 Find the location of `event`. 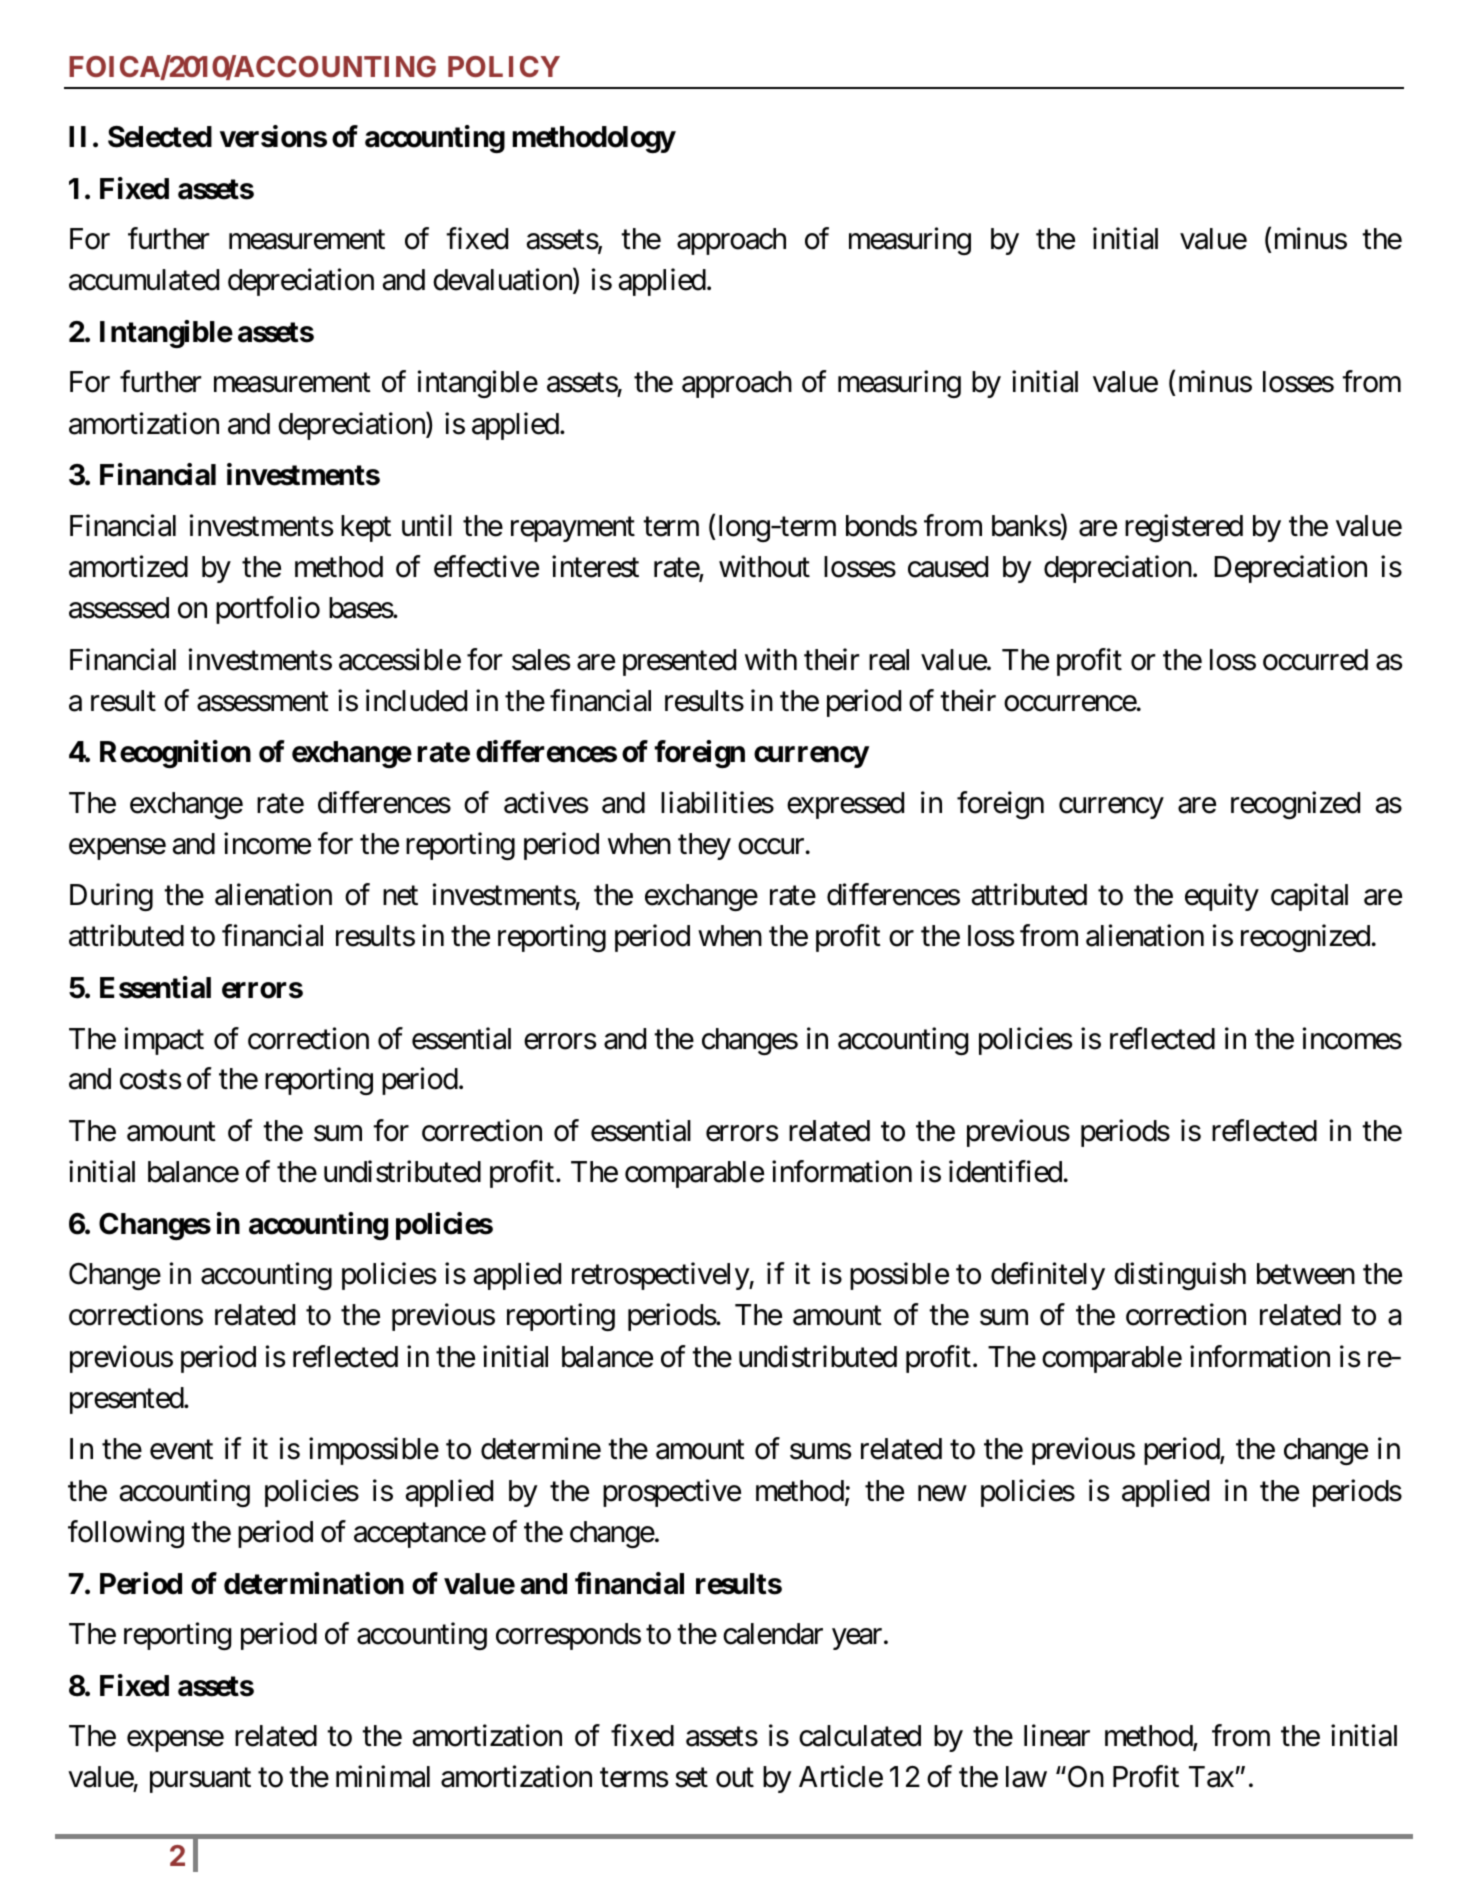

event is located at coordinates (181, 1450).
